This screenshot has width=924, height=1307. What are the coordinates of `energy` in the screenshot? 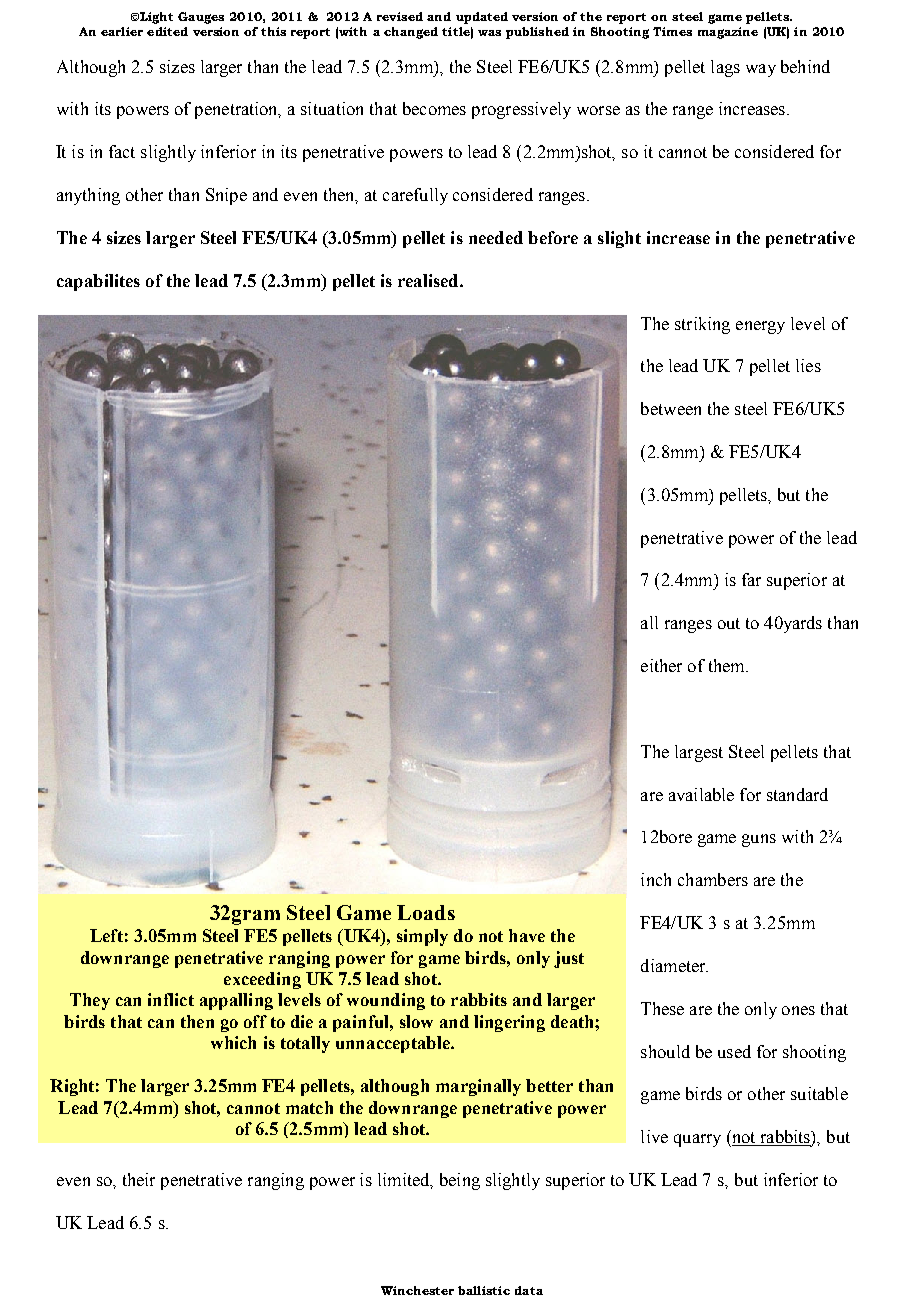 It's located at (760, 327).
